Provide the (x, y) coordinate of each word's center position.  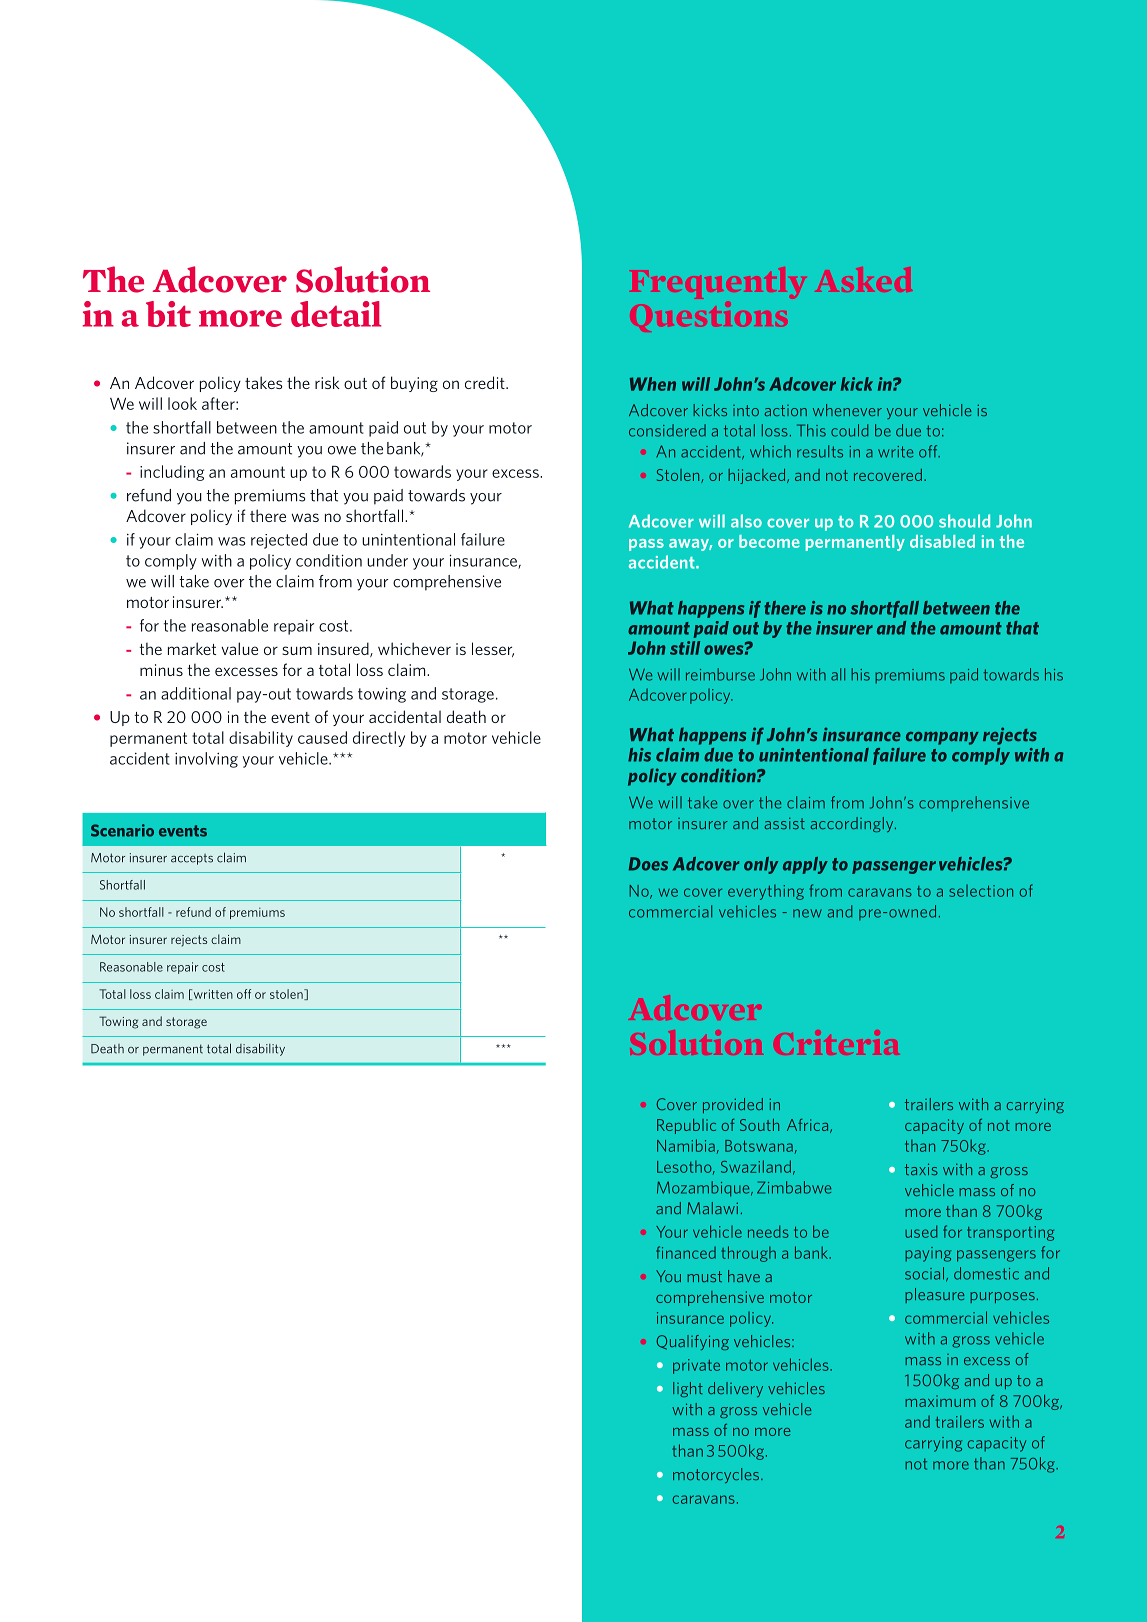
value (239, 648)
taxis (921, 1169)
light (688, 1389)
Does (648, 864)
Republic (686, 1126)
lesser (493, 649)
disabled (942, 541)
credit (486, 382)
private (696, 1366)
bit (168, 314)
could (849, 430)
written (212, 994)
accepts (192, 859)
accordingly (853, 824)
